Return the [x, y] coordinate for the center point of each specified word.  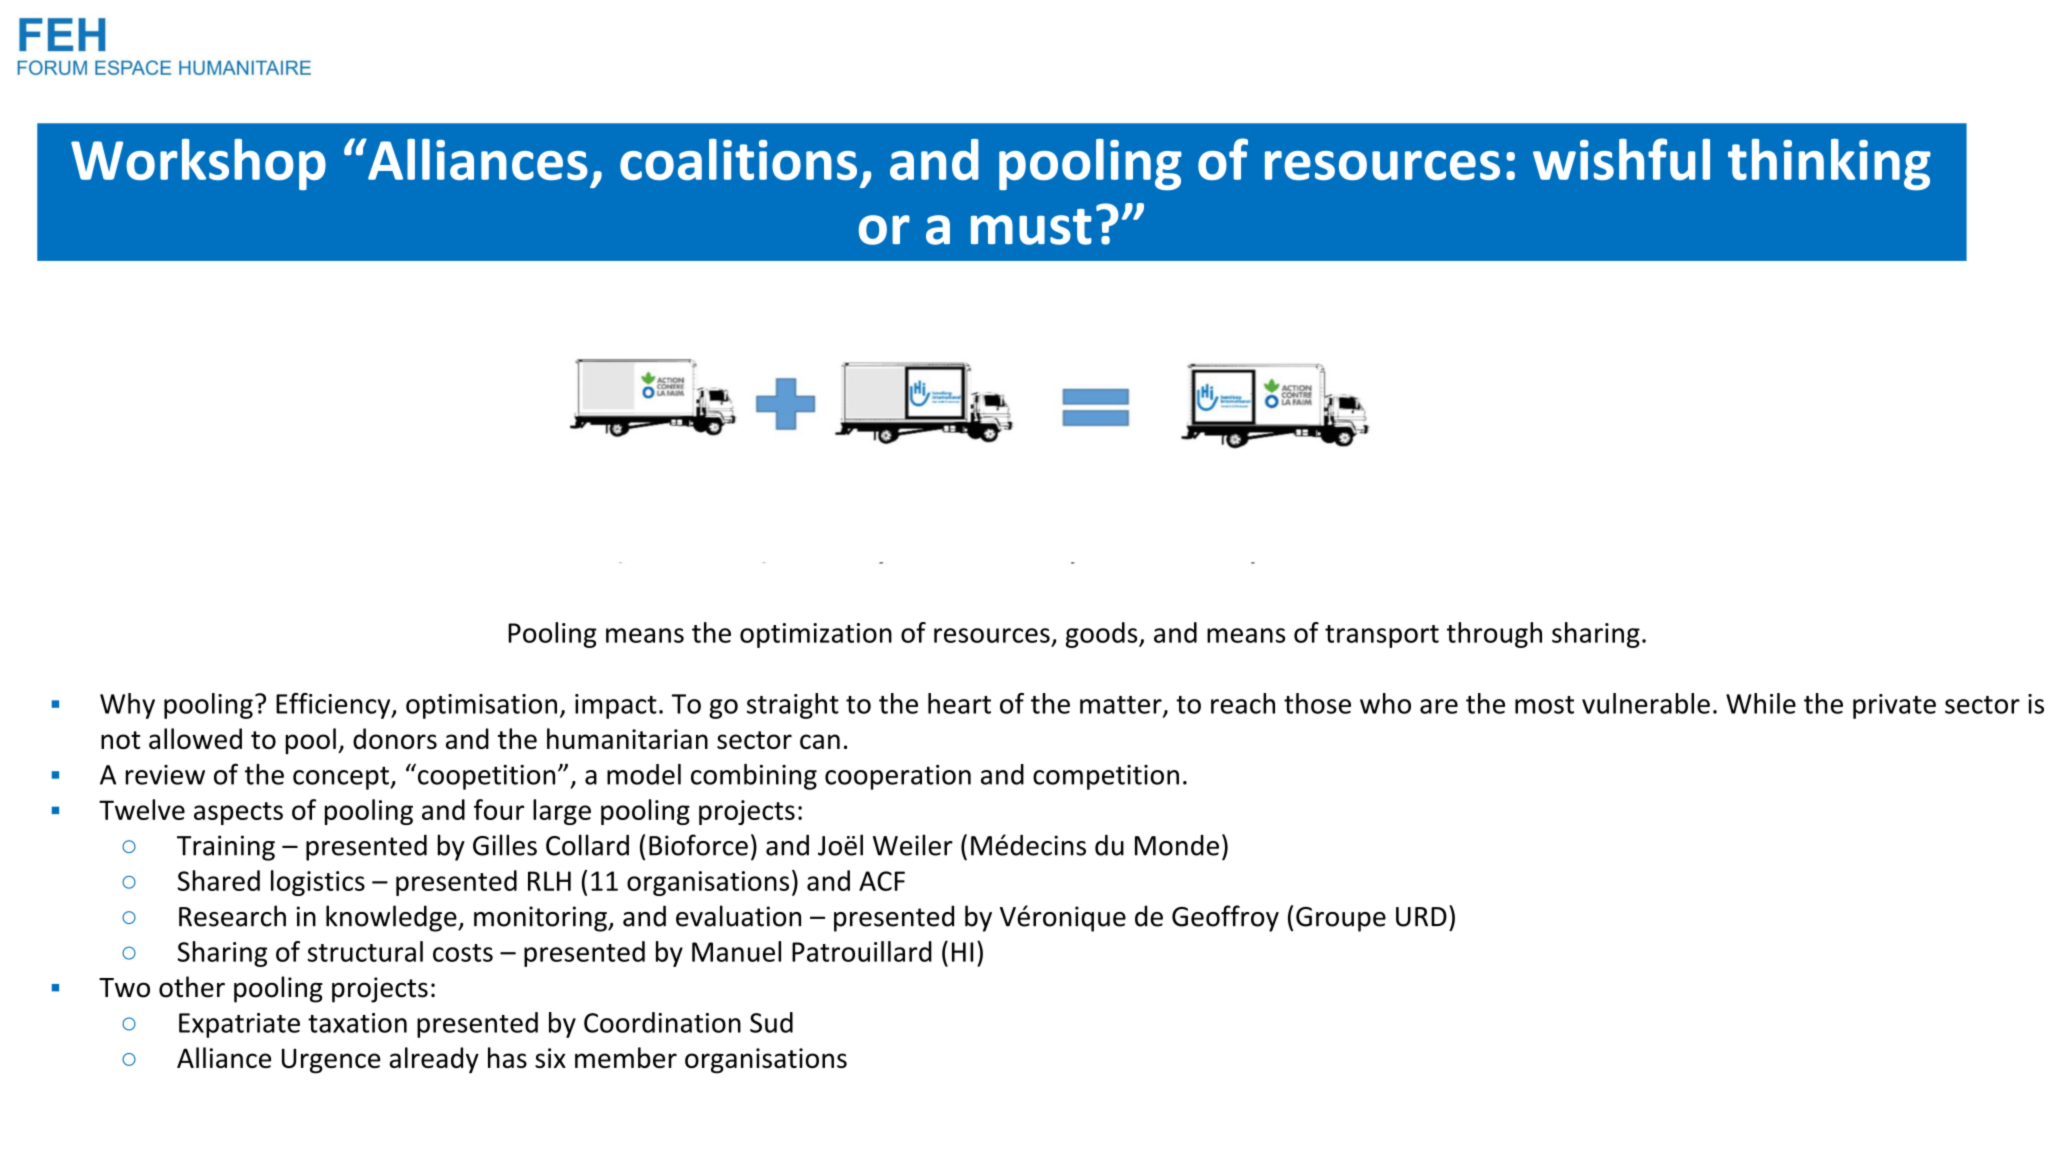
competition [1106, 777]
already [434, 1060]
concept [342, 778]
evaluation [738, 916]
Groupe [1341, 919]
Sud [771, 1022]
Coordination [662, 1022]
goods [1103, 635]
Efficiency [334, 706]
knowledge [392, 918]
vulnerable [1646, 703]
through [1494, 635]
